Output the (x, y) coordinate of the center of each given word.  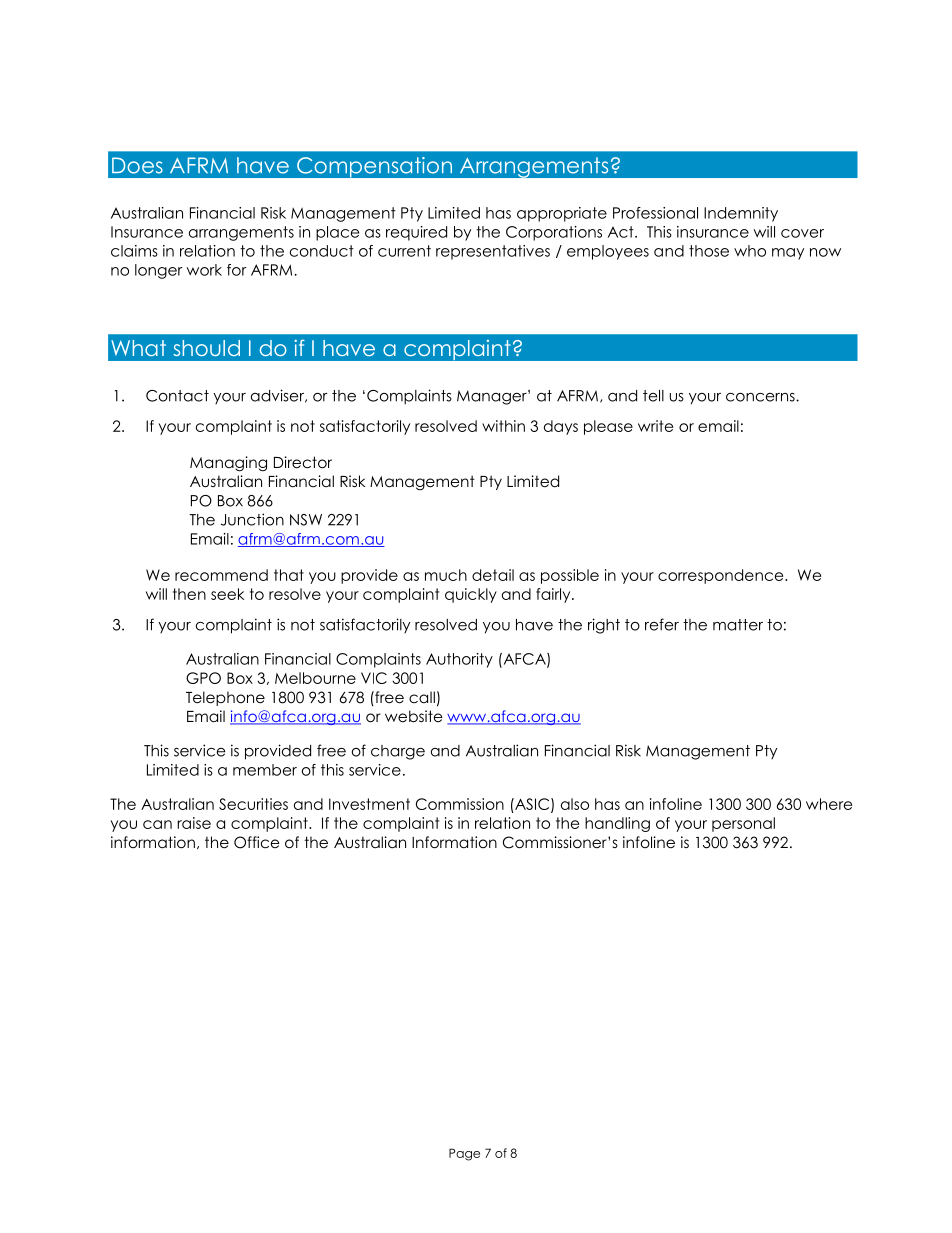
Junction (252, 519)
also (575, 804)
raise (194, 823)
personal (743, 824)
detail (493, 575)
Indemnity (741, 214)
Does (137, 165)
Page (464, 1154)
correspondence (722, 576)
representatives (493, 252)
